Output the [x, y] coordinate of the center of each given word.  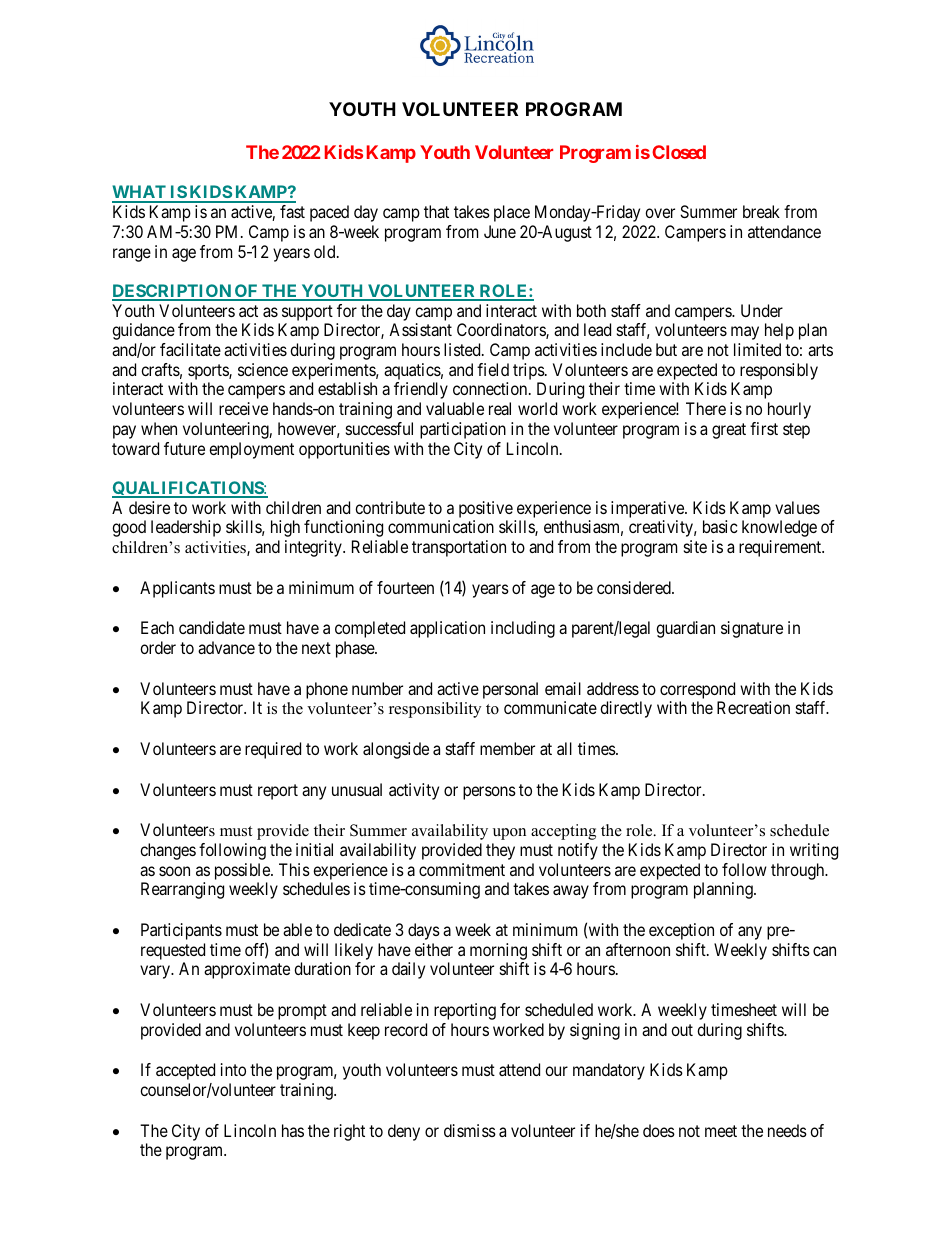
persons [489, 793]
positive [486, 509]
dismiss [470, 1130]
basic [720, 526]
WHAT [140, 193]
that [436, 211]
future [184, 448]
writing [814, 851]
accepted [185, 1071]
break [761, 211]
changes [168, 851]
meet [721, 1131]
